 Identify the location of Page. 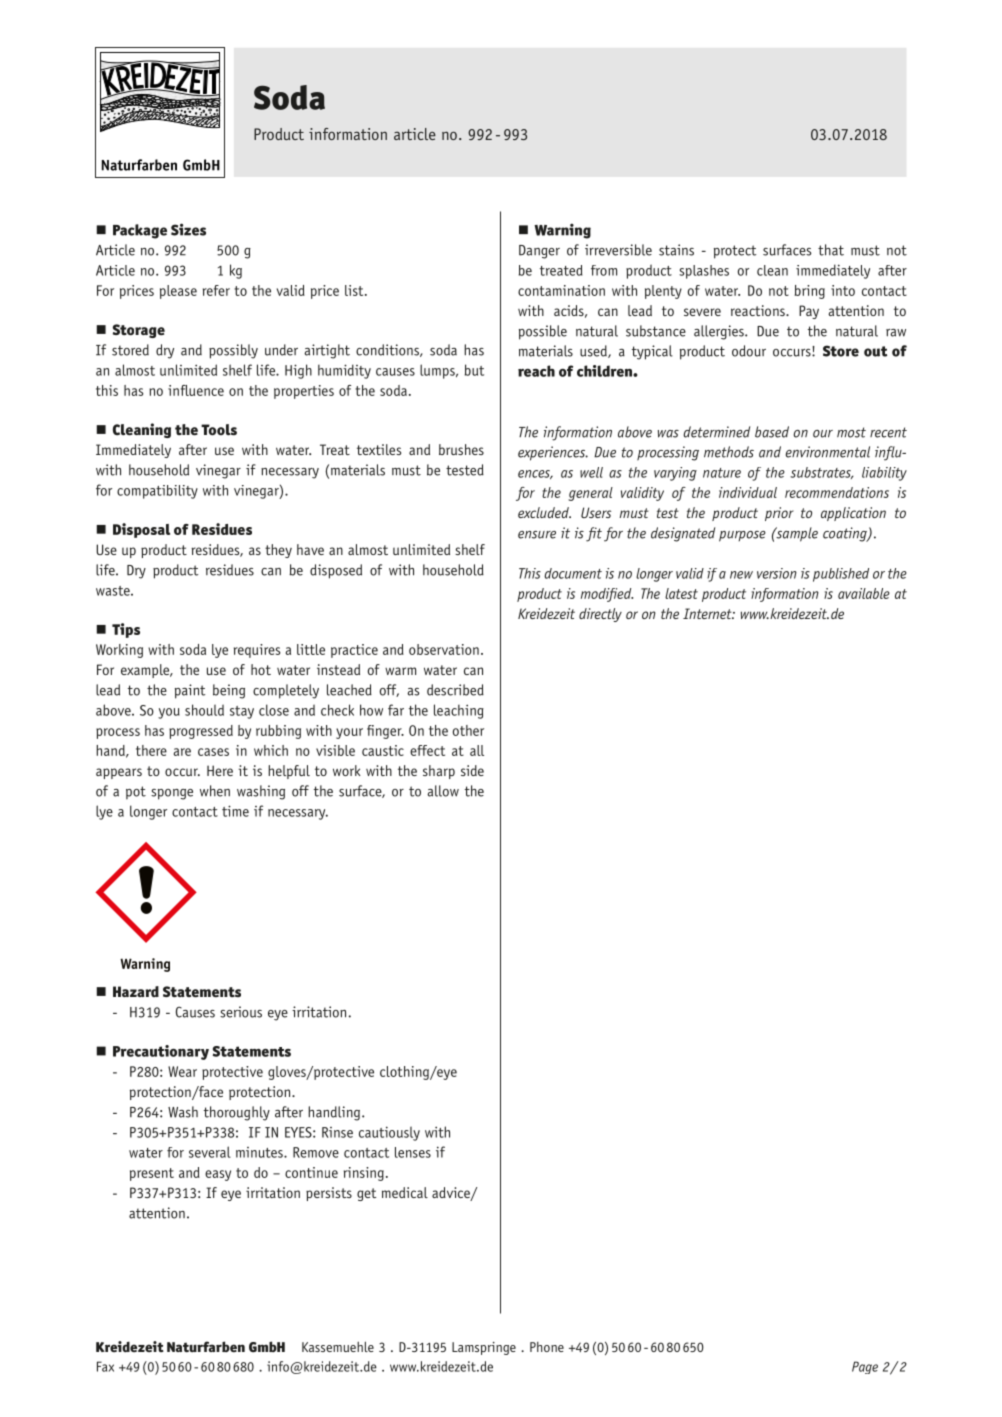
(865, 1367).
